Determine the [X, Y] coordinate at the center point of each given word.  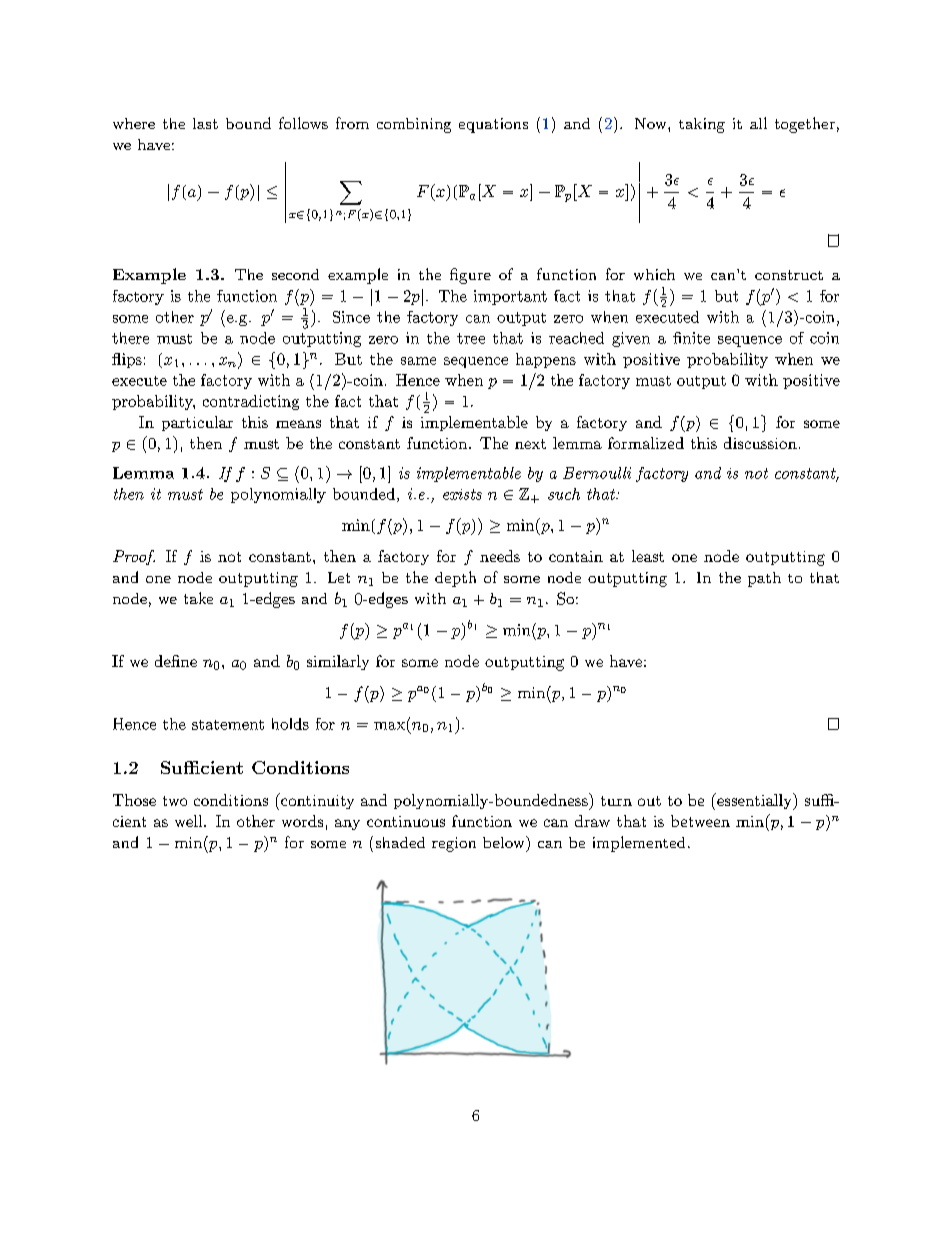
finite [691, 338]
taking [702, 125]
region [454, 844]
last [205, 123]
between [700, 821]
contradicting [251, 402]
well [190, 821]
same [418, 361]
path [764, 579]
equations [493, 125]
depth [455, 579]
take [198, 598]
